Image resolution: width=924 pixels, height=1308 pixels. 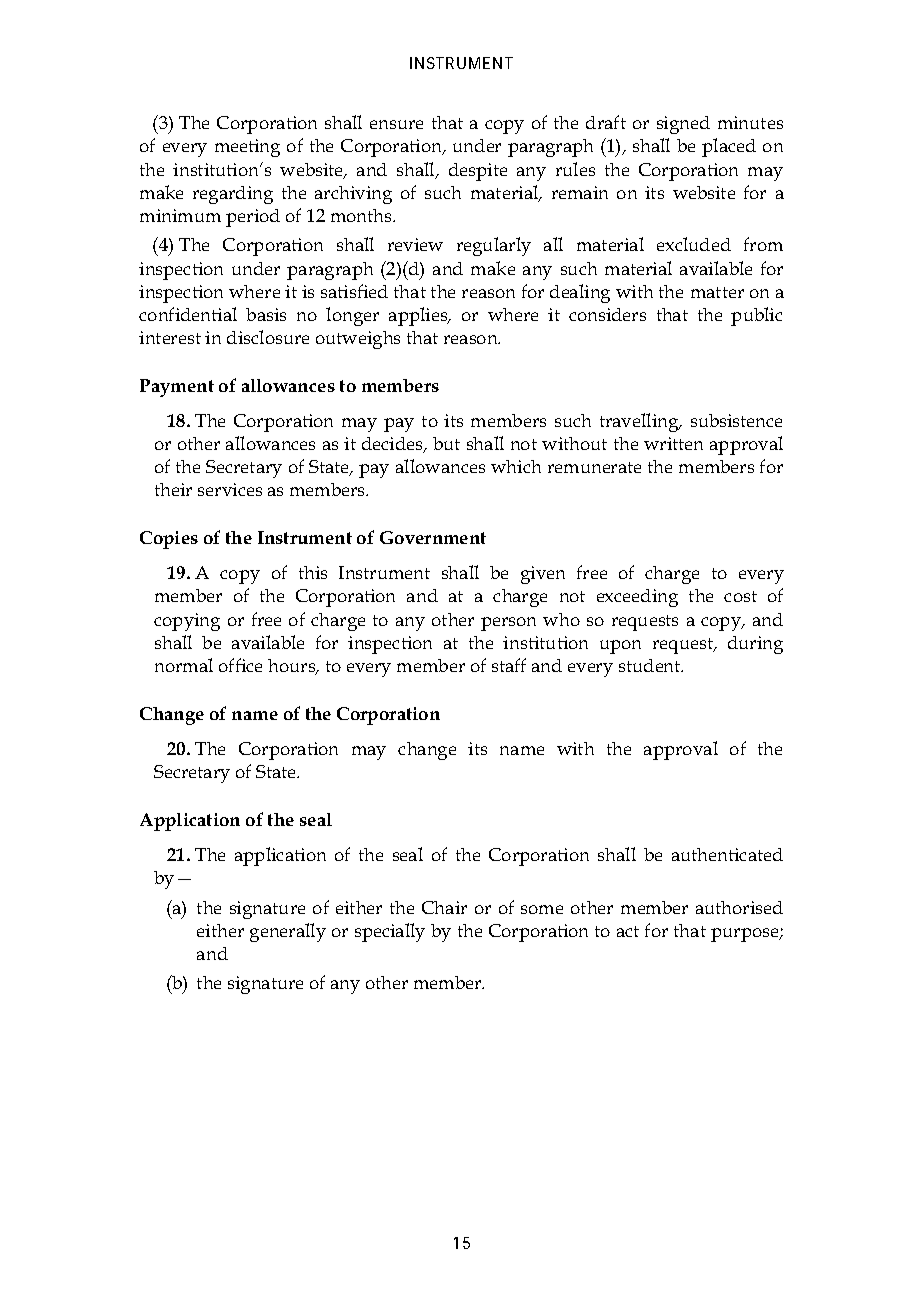 I want to click on Government, so click(x=433, y=537).
